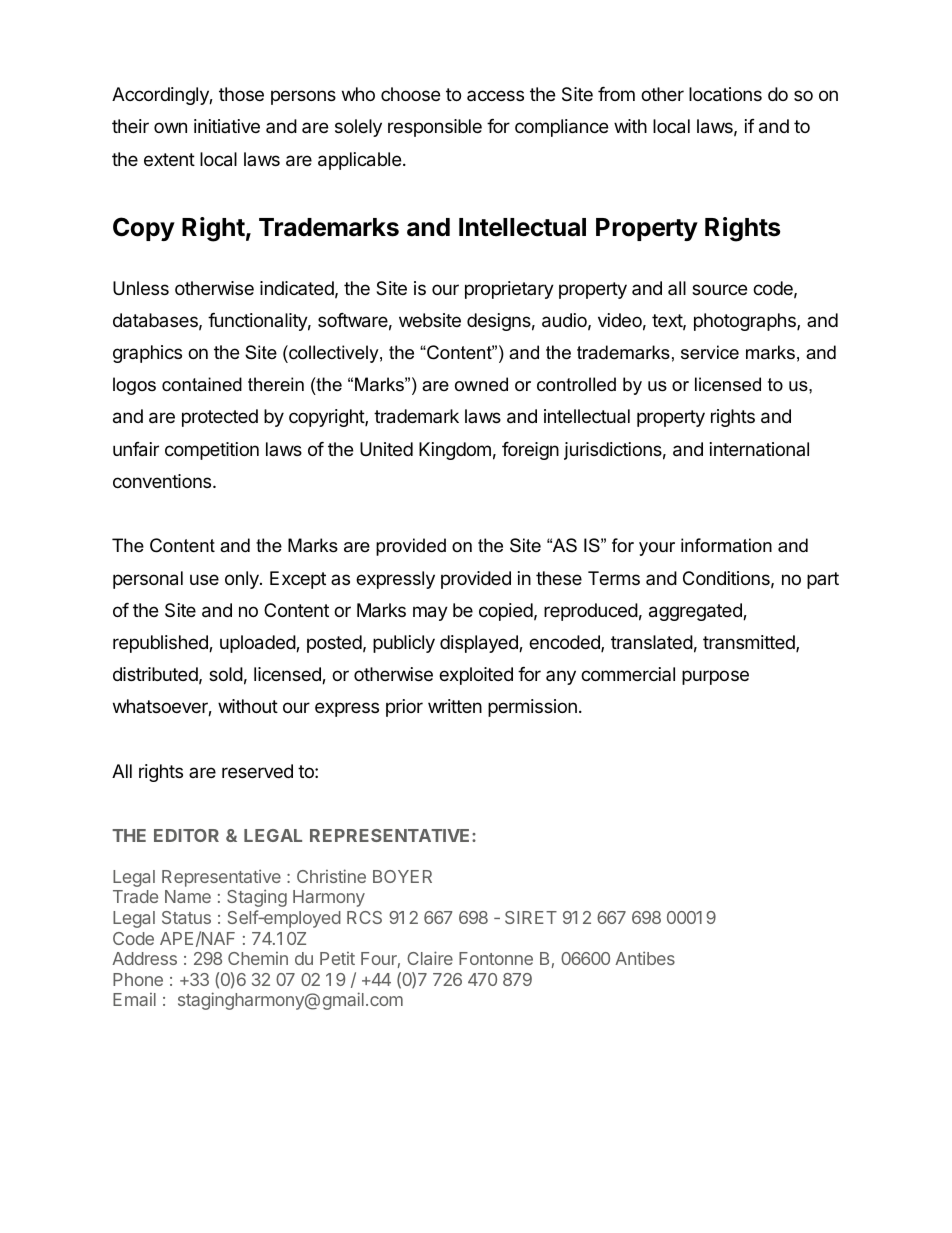 The image size is (952, 1233). What do you see at coordinates (147, 354) in the image?
I see `graphics` at bounding box center [147, 354].
